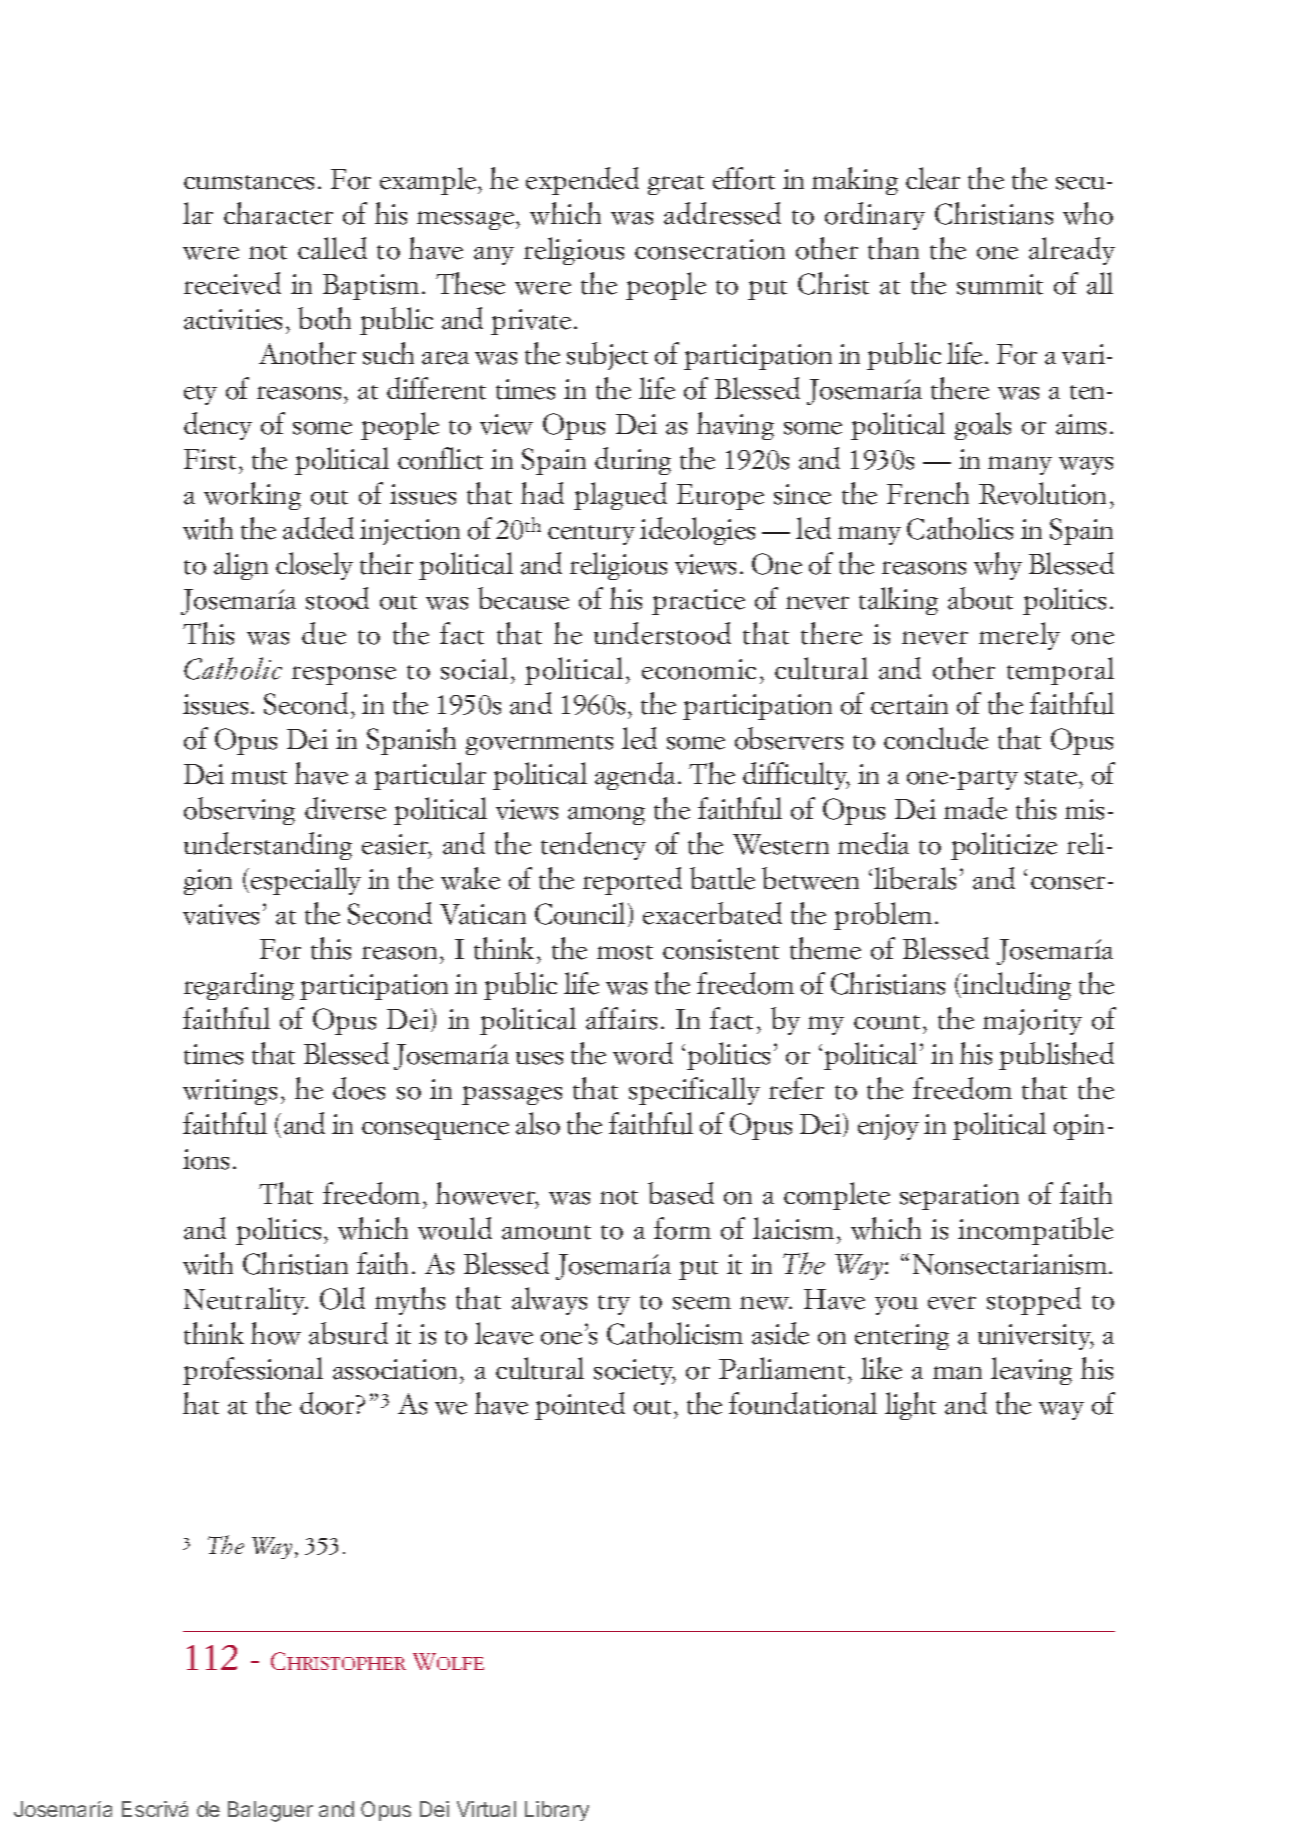 This image has width=1298, height=1831. Describe the element at coordinates (348, 1333) in the image. I see `absurd` at that location.
